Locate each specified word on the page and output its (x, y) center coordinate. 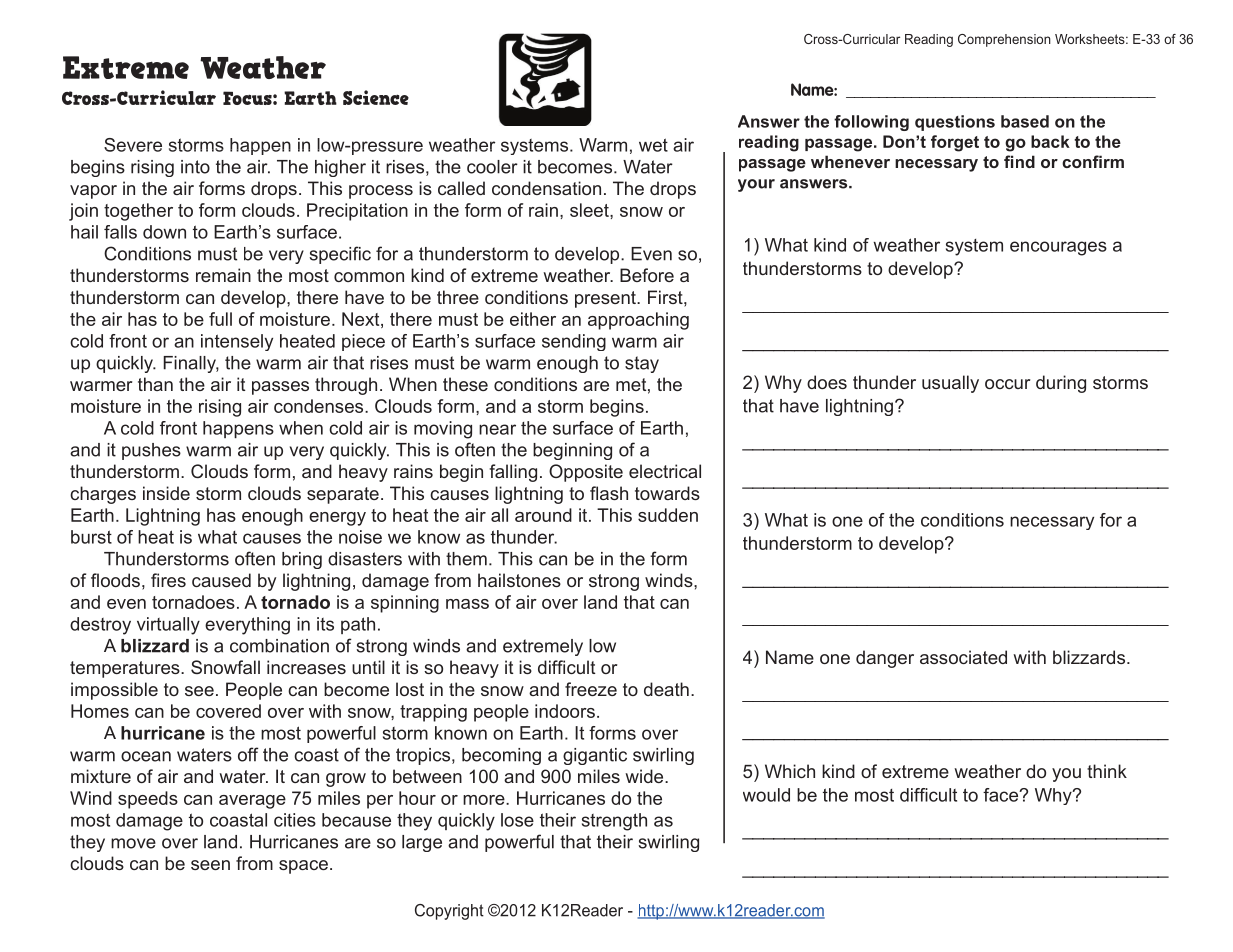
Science (376, 97)
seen (210, 865)
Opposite (586, 473)
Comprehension (1004, 40)
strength (614, 822)
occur (1007, 384)
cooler (492, 167)
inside (166, 493)
